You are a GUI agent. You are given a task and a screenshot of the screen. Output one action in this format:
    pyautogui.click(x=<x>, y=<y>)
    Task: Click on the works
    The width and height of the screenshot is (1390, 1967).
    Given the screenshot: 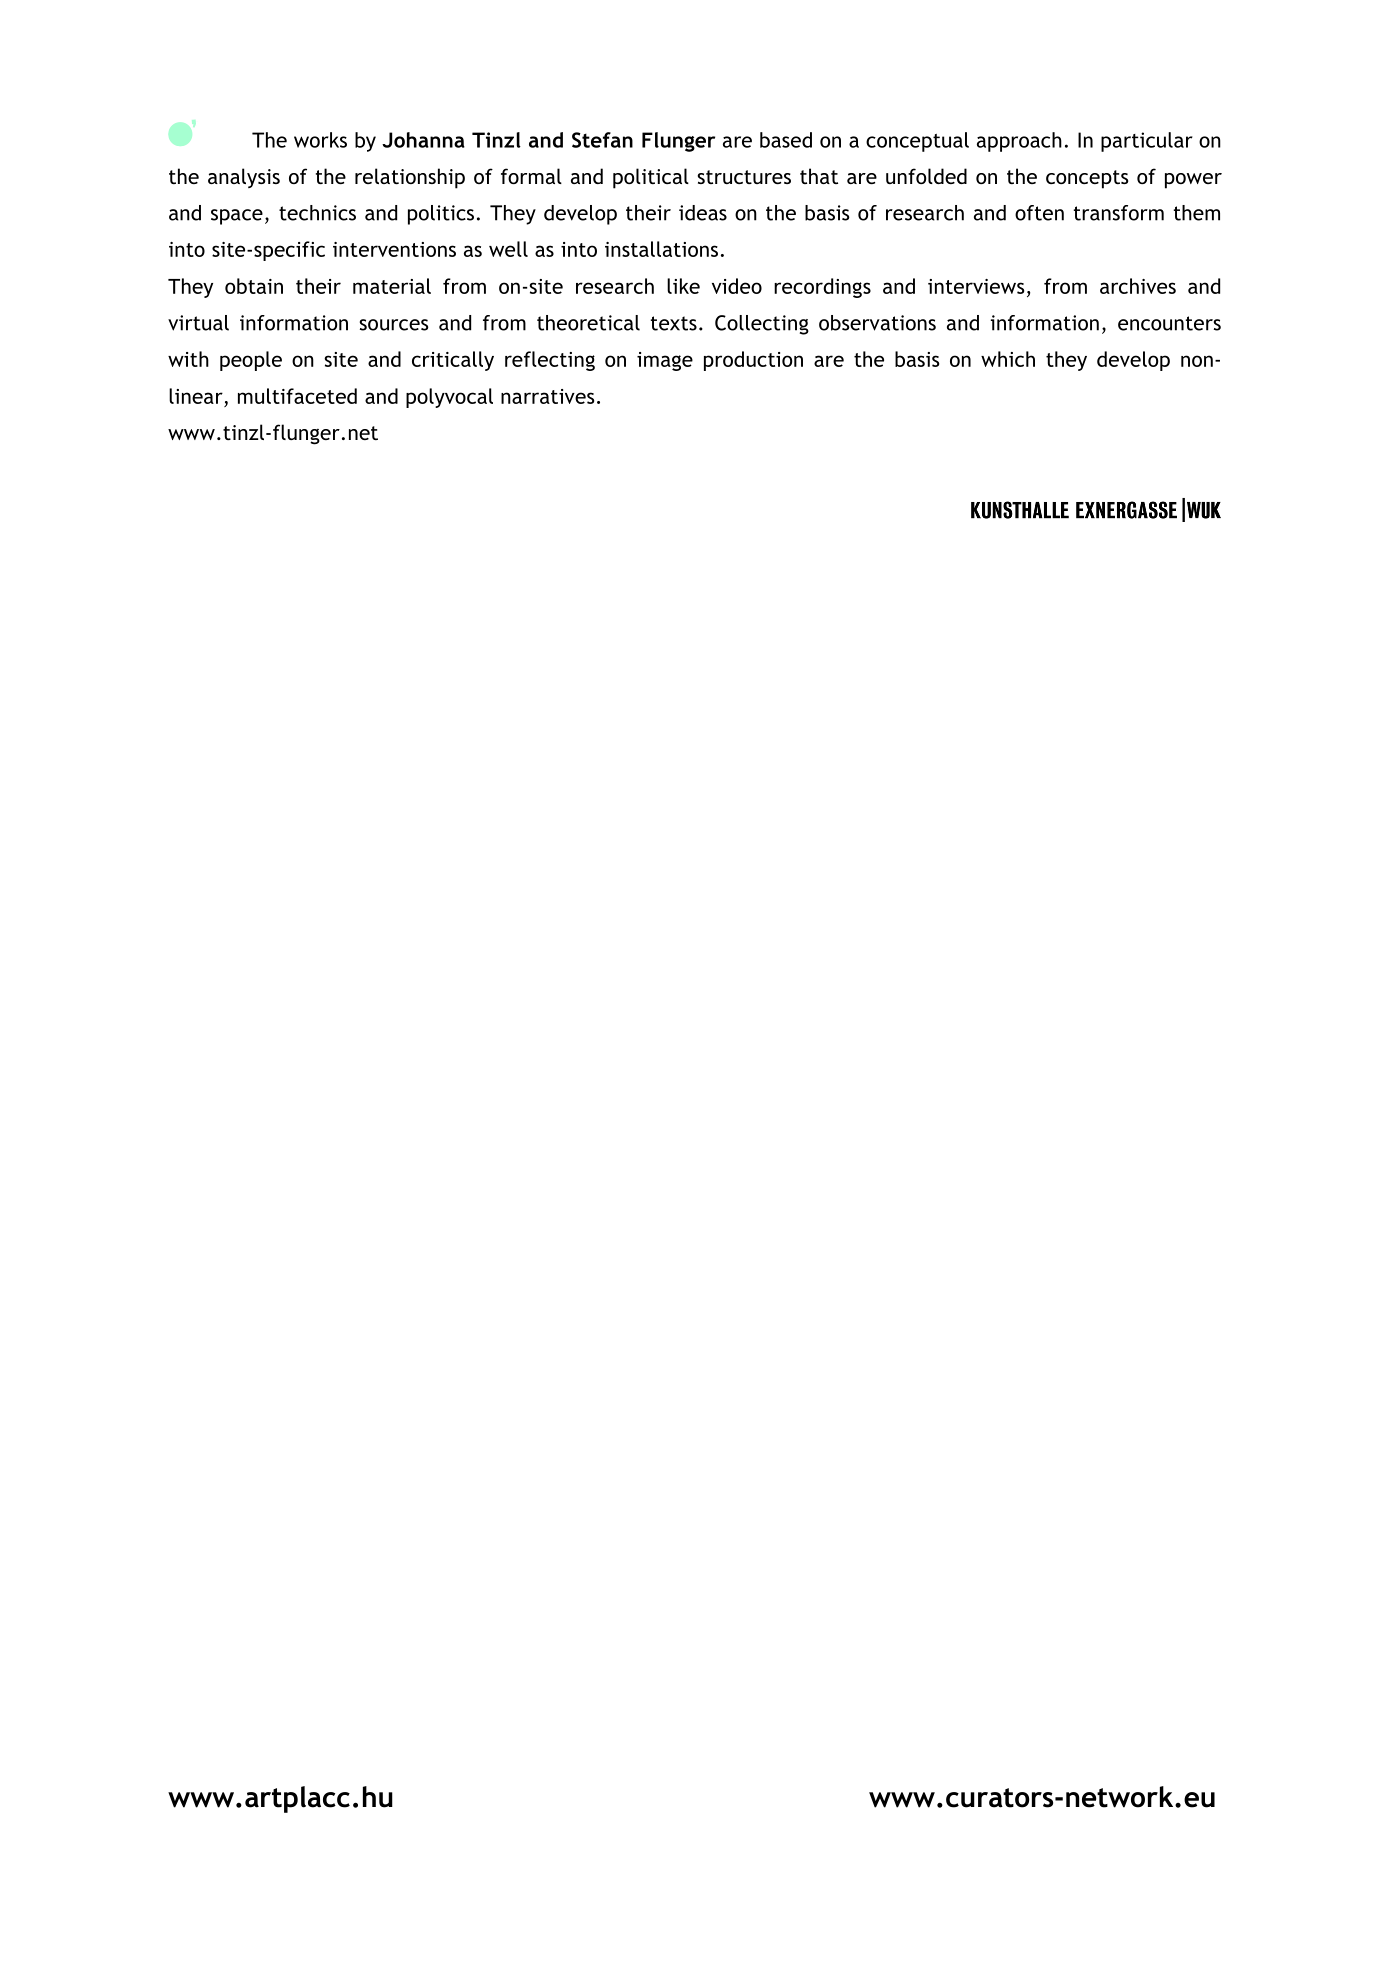 What is the action you would take?
    pyautogui.click(x=320, y=140)
